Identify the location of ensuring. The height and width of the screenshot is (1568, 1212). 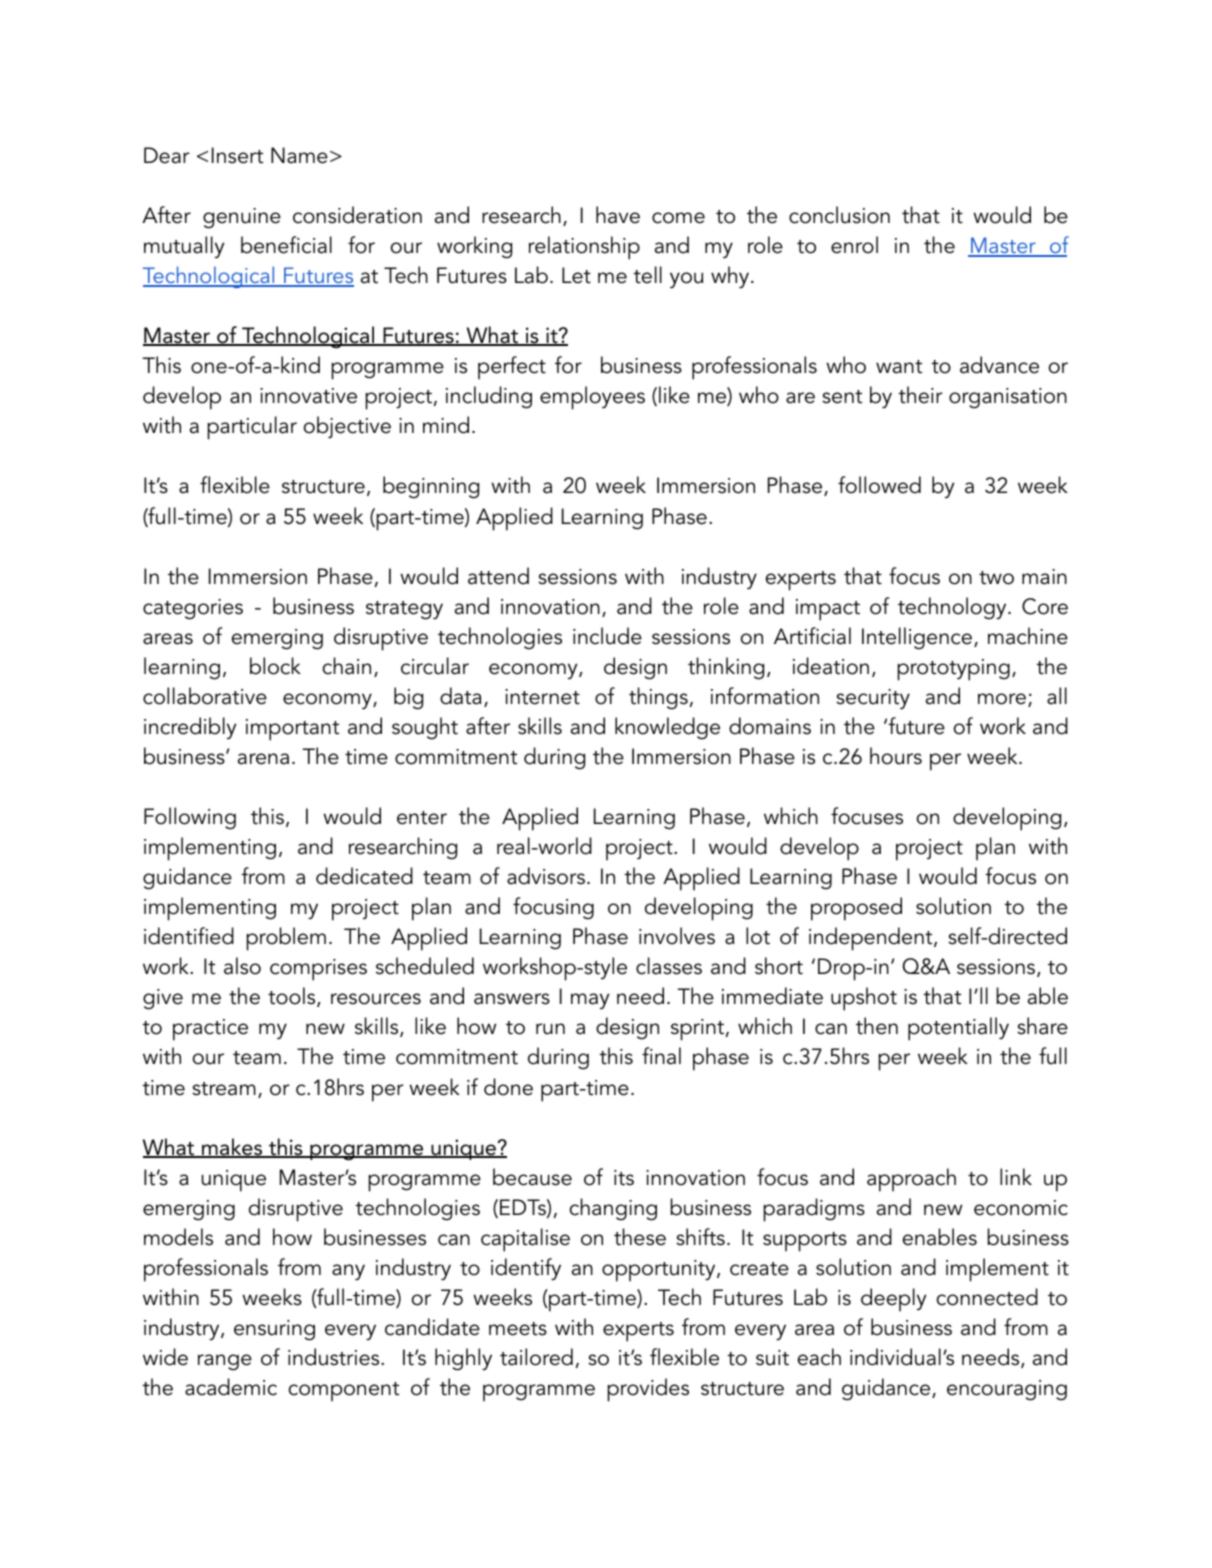
(274, 1330).
